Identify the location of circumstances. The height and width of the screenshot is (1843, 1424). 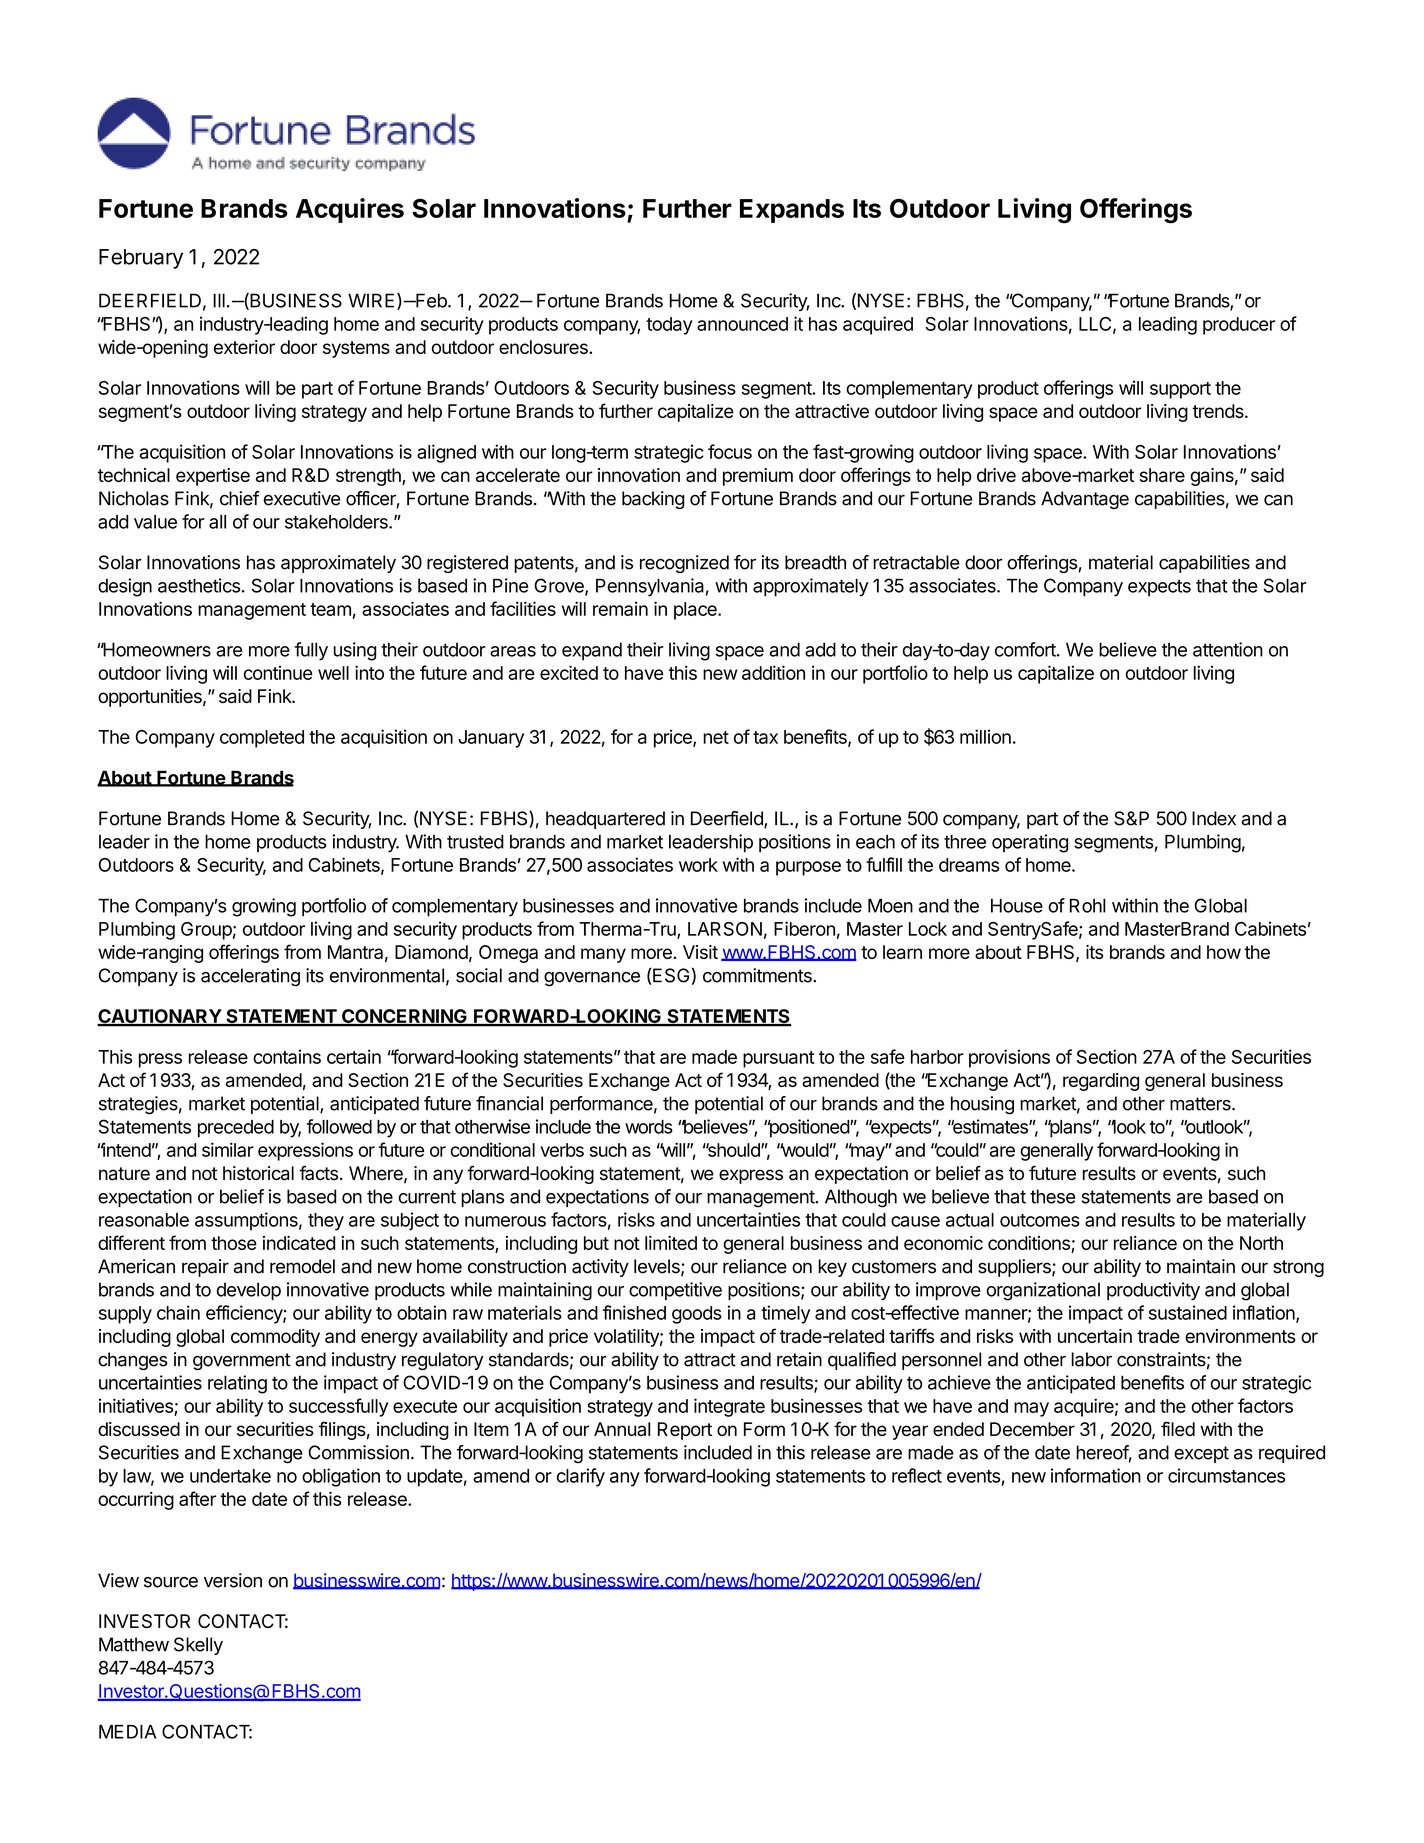
(1226, 1475).
